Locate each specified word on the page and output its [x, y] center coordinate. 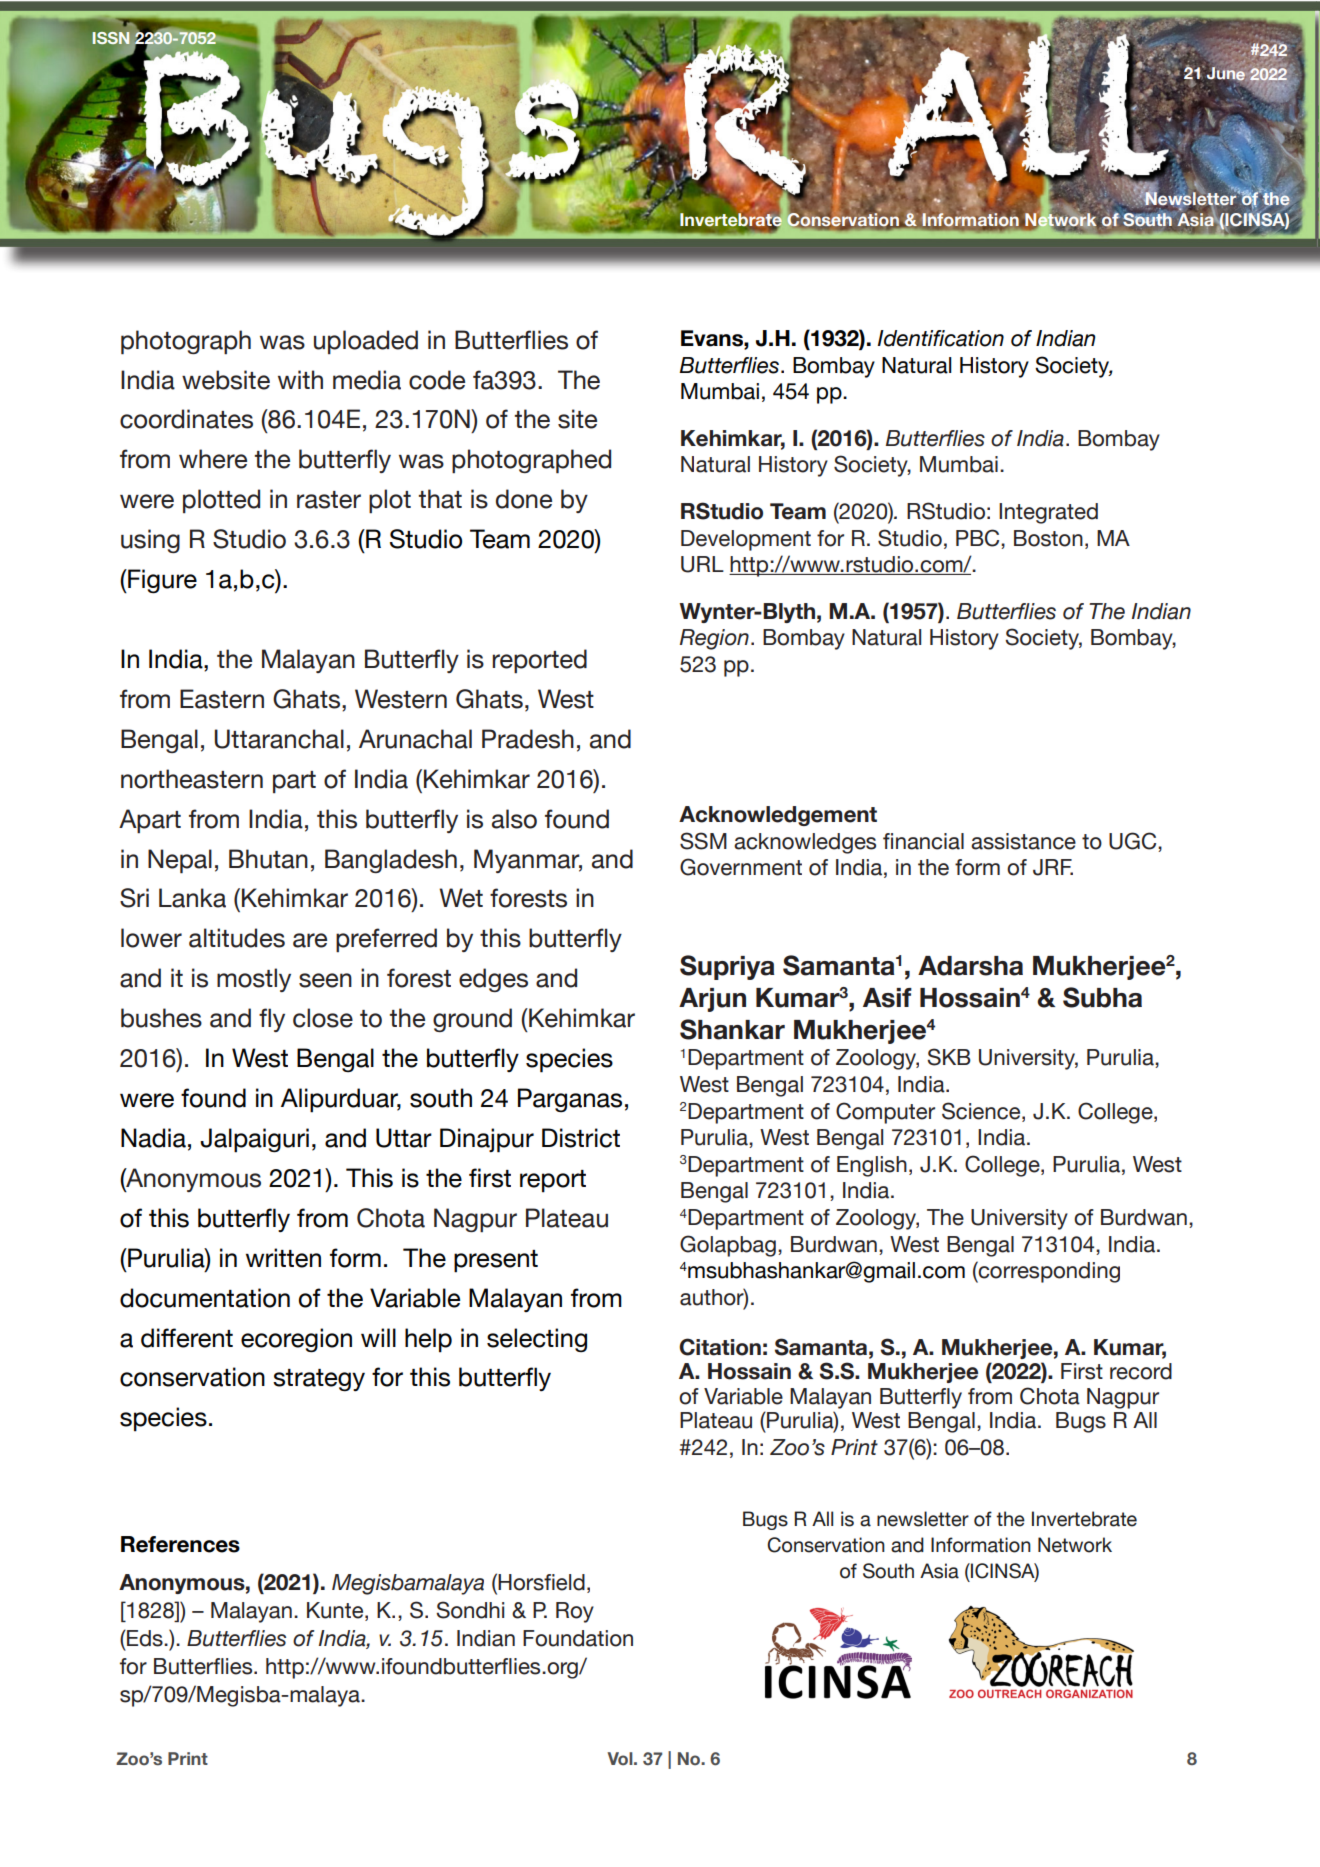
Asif [887, 998]
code [437, 380]
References [180, 1544]
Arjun [712, 1000]
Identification [940, 338]
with [300, 379]
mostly [254, 980]
